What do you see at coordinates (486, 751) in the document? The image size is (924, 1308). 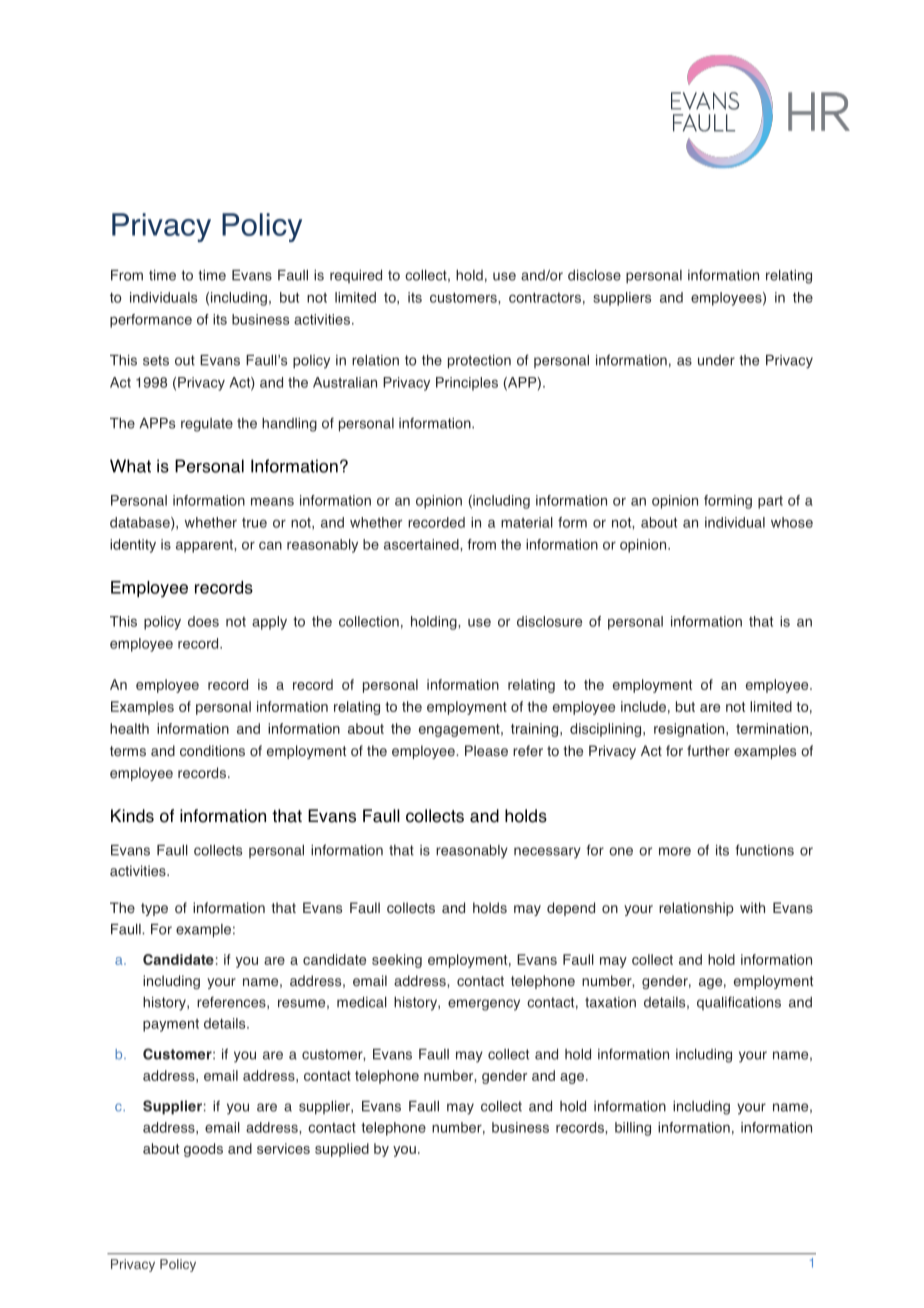 I see `Please` at bounding box center [486, 751].
